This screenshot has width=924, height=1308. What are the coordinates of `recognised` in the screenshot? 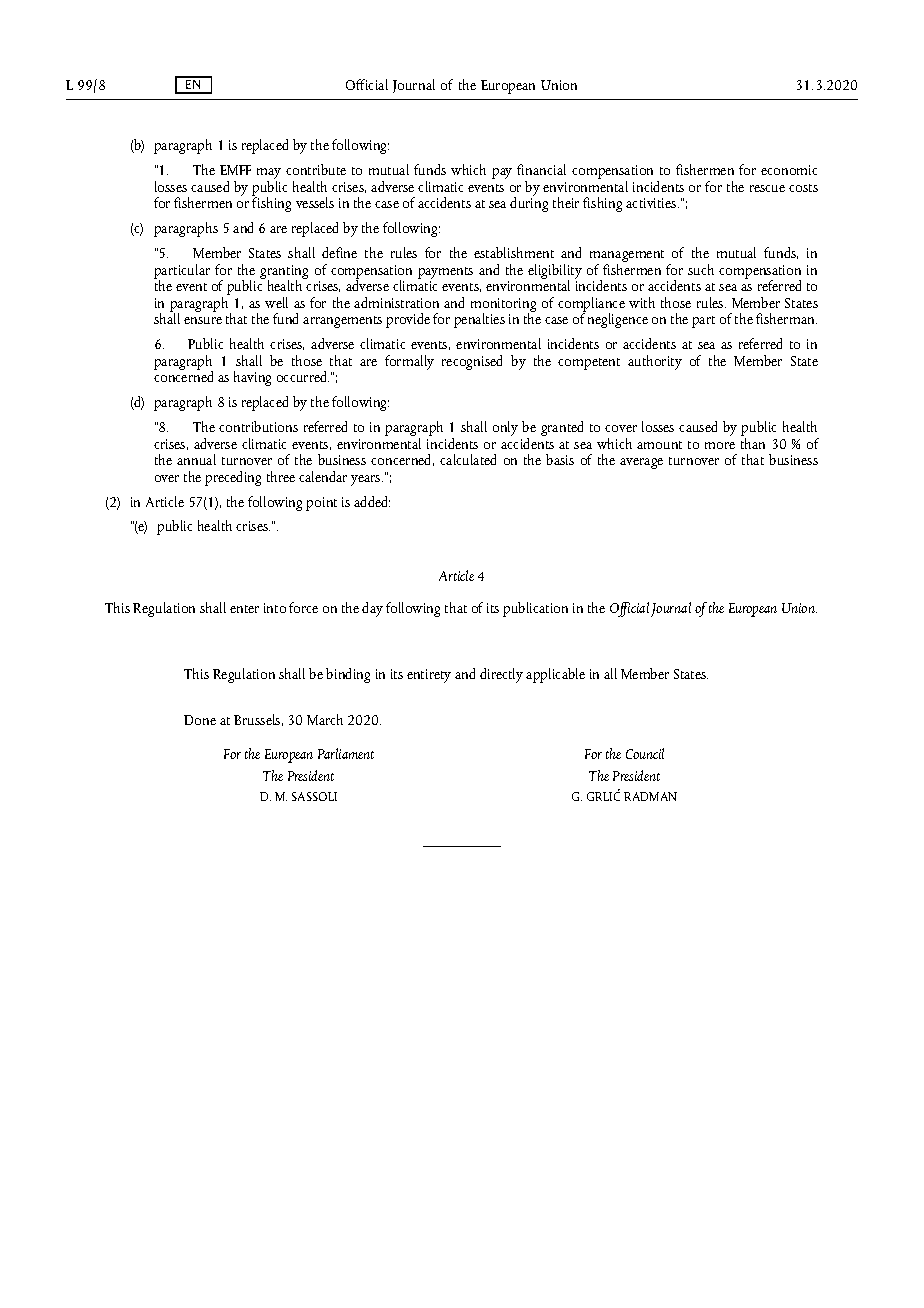 It's located at (472, 362).
